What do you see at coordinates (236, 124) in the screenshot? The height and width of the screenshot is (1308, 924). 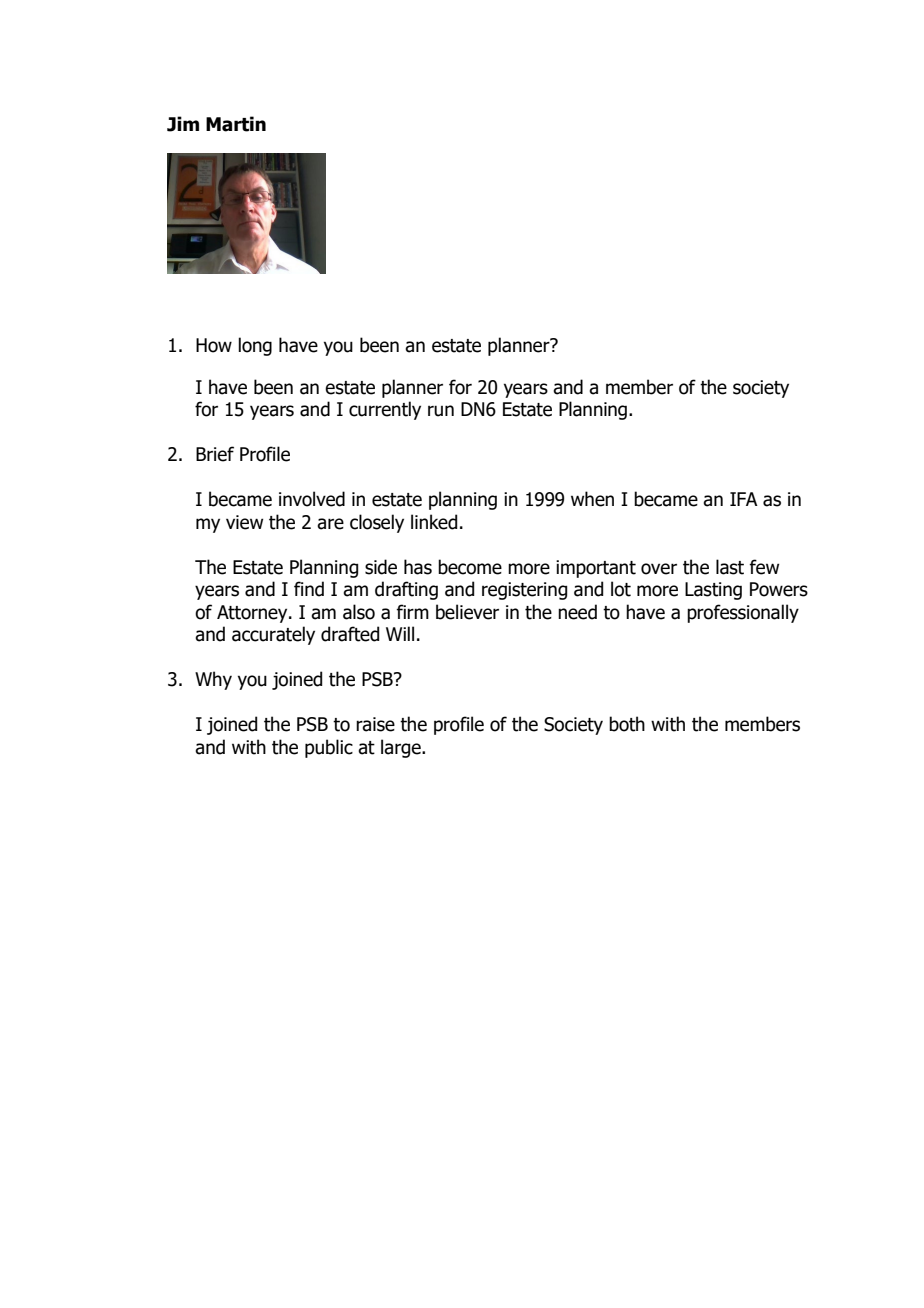 I see `Martin` at bounding box center [236, 124].
